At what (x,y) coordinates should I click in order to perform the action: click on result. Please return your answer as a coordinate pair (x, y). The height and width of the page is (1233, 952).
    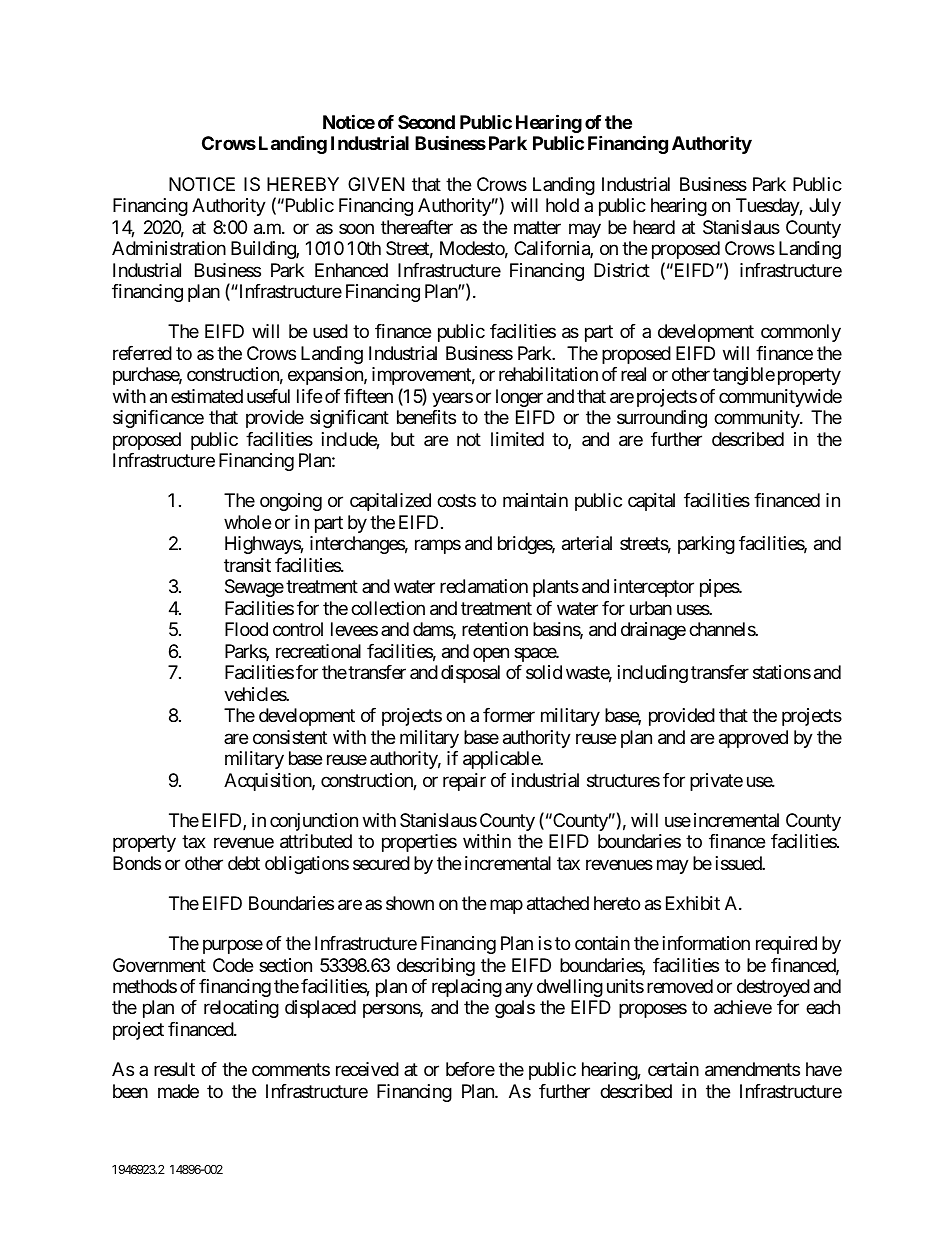
    Looking at the image, I should click on (174, 1069).
